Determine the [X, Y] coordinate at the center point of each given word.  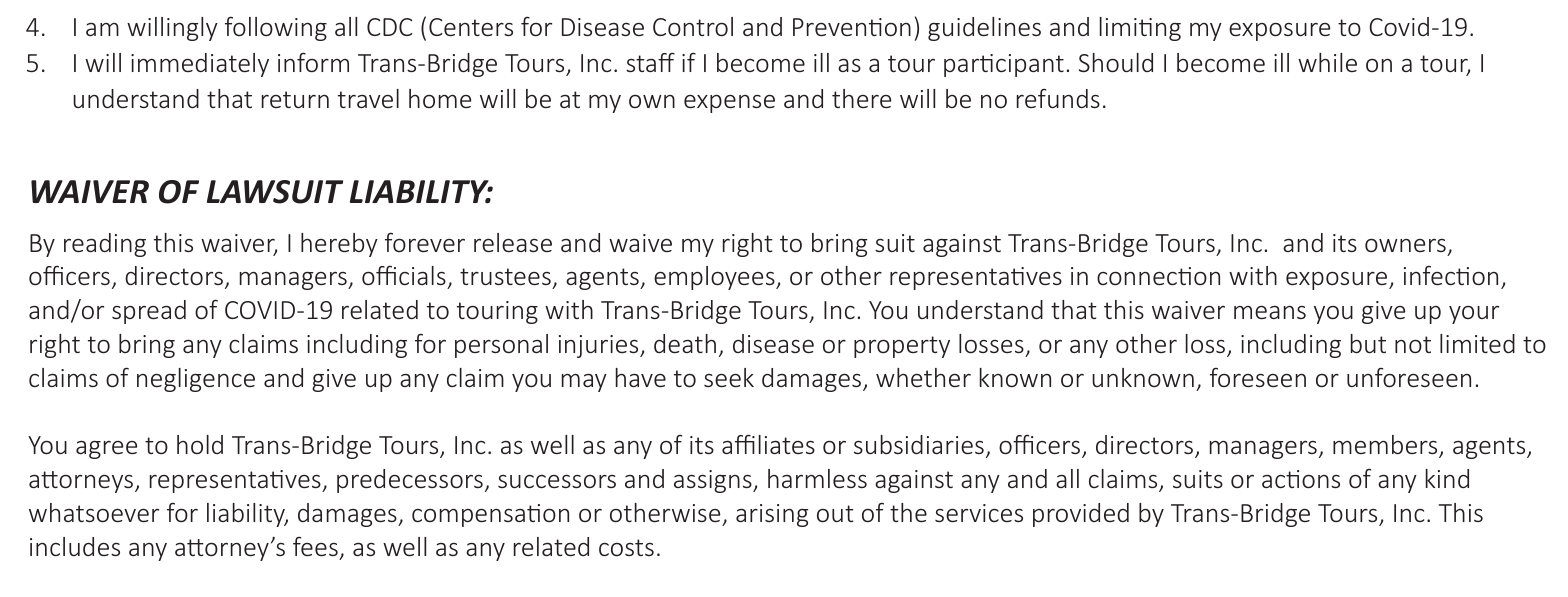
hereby [339, 245]
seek [729, 377]
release [513, 242]
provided [1081, 515]
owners [1405, 245]
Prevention [852, 27]
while [1327, 62]
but [1368, 343]
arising [772, 515]
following [276, 29]
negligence [196, 380]
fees [315, 546]
